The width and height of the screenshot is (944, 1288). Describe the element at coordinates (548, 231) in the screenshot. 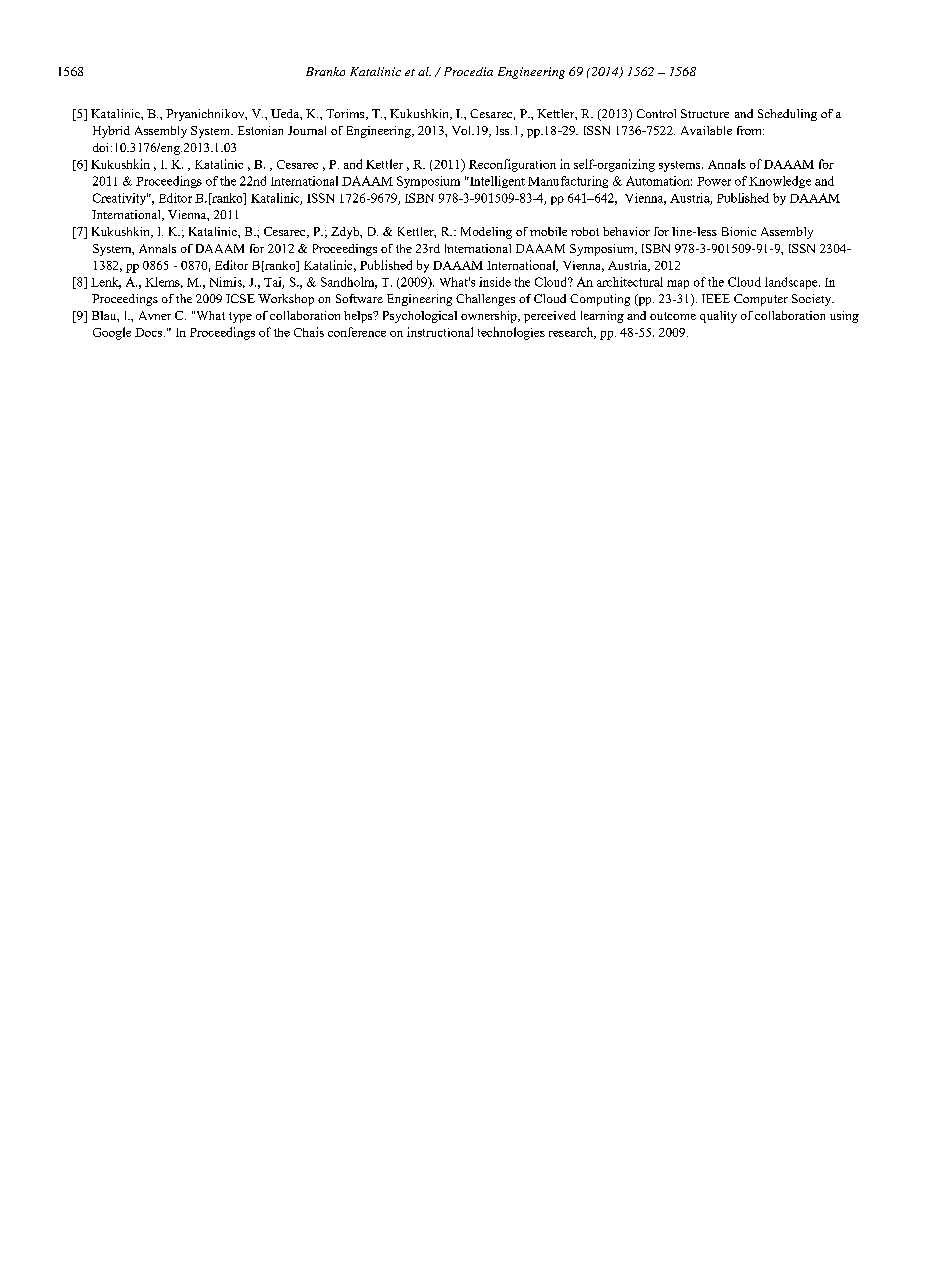

I see `mobile` at that location.
